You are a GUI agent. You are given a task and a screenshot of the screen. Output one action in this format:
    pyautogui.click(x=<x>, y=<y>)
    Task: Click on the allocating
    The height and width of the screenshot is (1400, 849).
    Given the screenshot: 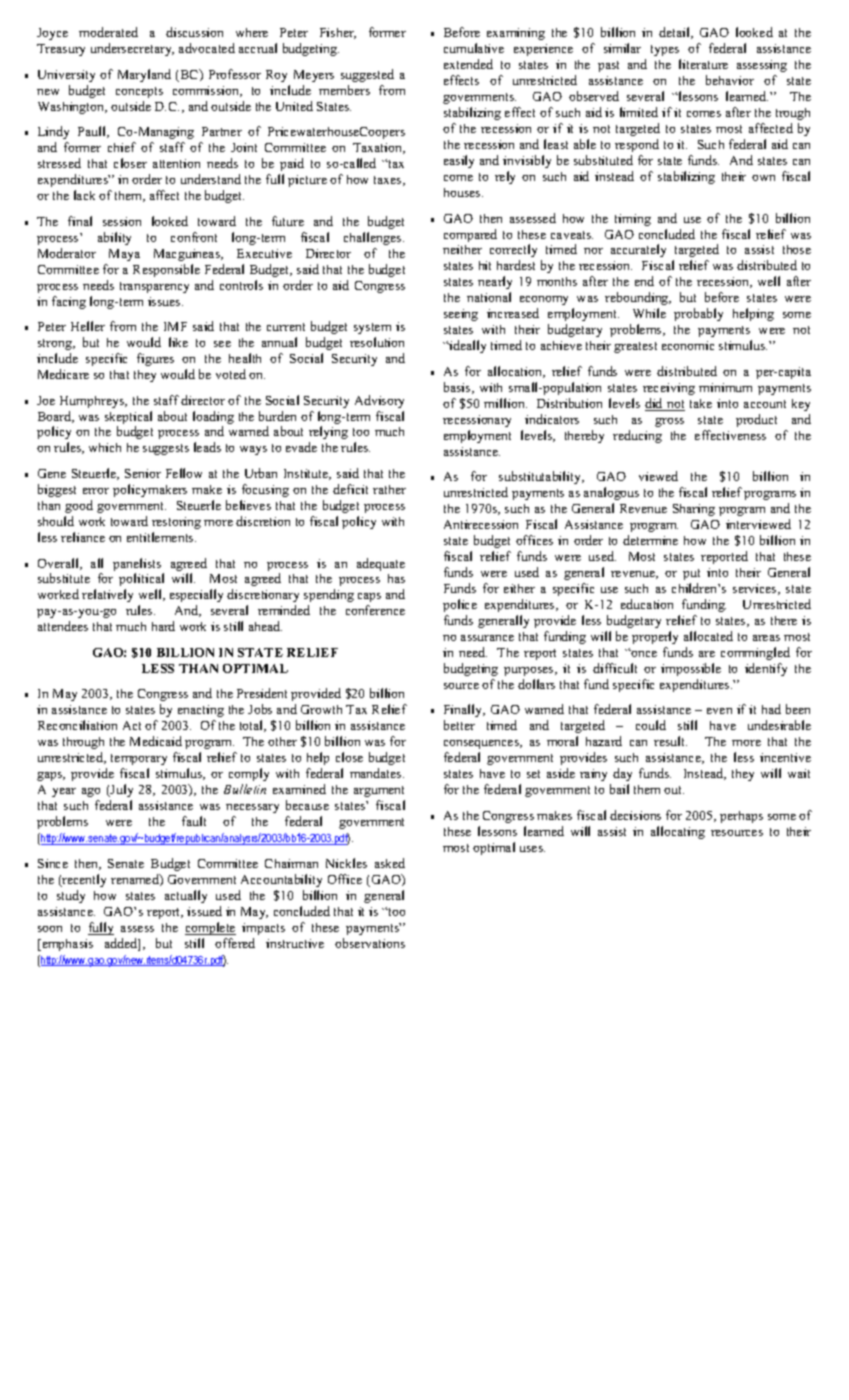 What is the action you would take?
    pyautogui.click(x=678, y=832)
